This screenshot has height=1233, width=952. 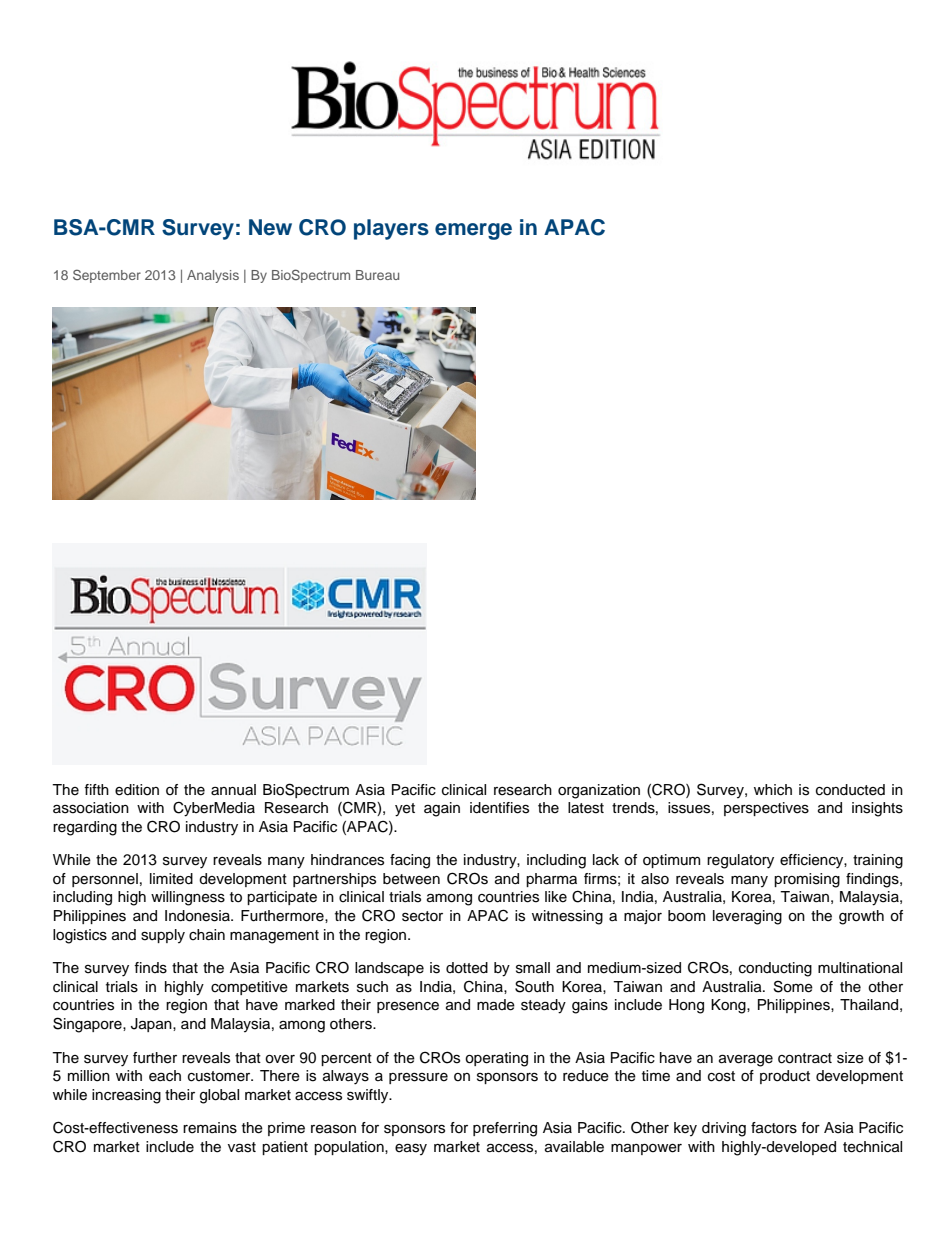 I want to click on edition, so click(x=137, y=790).
